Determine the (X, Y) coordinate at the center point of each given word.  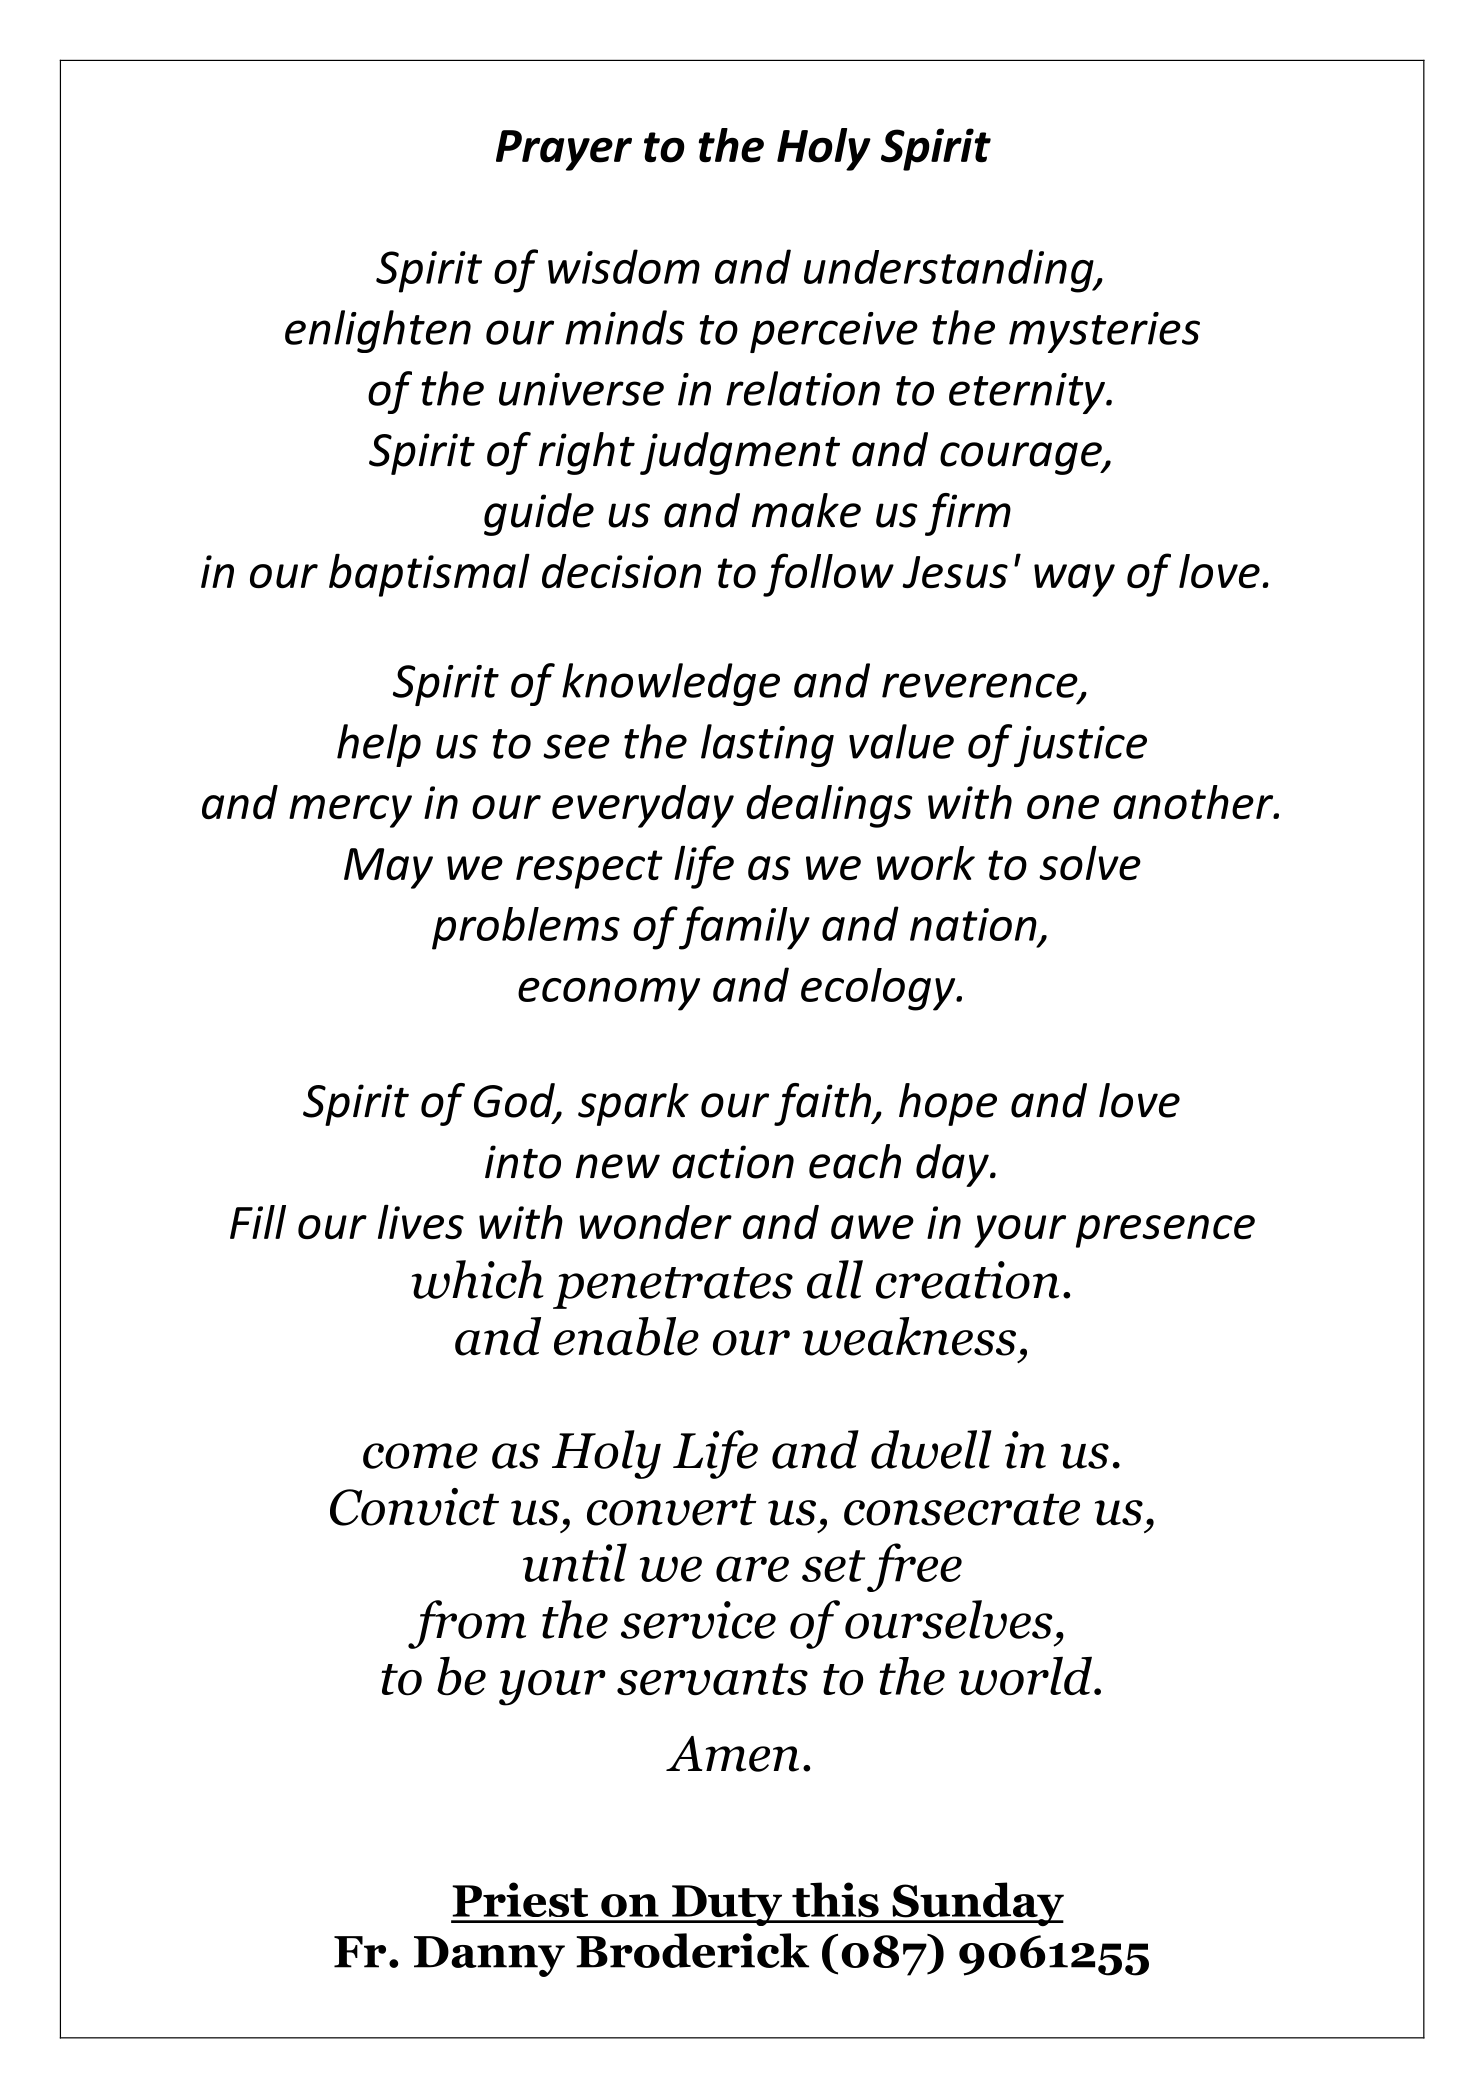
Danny (489, 1956)
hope (948, 1104)
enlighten (378, 331)
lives (421, 1222)
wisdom (624, 266)
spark (633, 1104)
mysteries (1104, 332)
